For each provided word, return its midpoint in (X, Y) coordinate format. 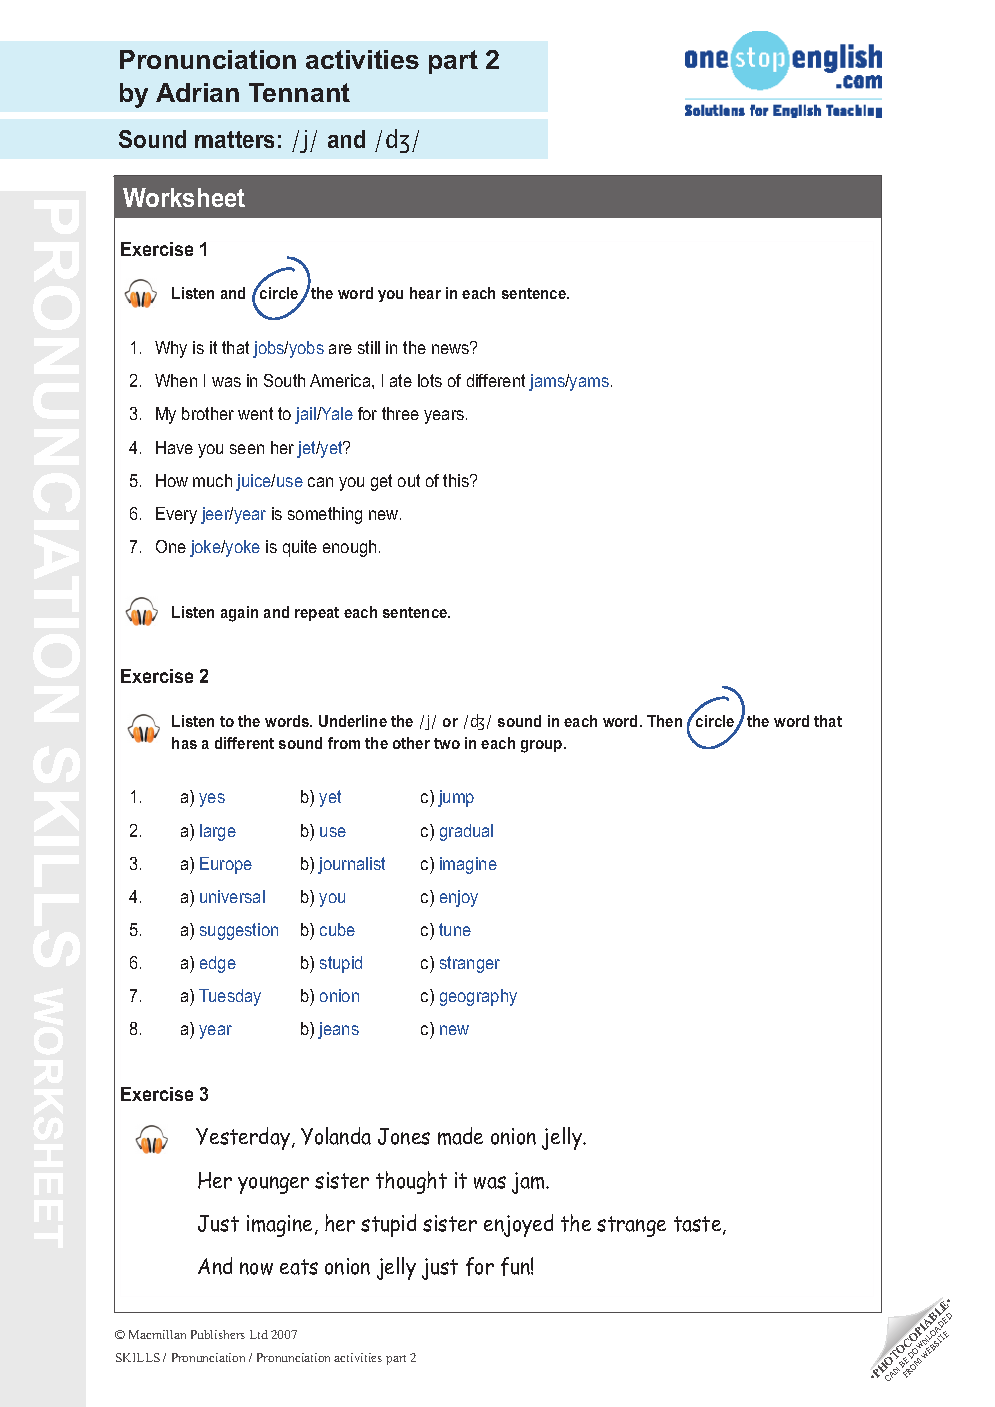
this (457, 480)
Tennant (299, 92)
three (400, 413)
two (447, 743)
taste (699, 1225)
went (255, 413)
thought (411, 1182)
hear (425, 293)
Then (664, 721)
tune (455, 929)
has (184, 743)
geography (478, 997)
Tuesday (230, 997)
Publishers (218, 1334)
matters (234, 139)
